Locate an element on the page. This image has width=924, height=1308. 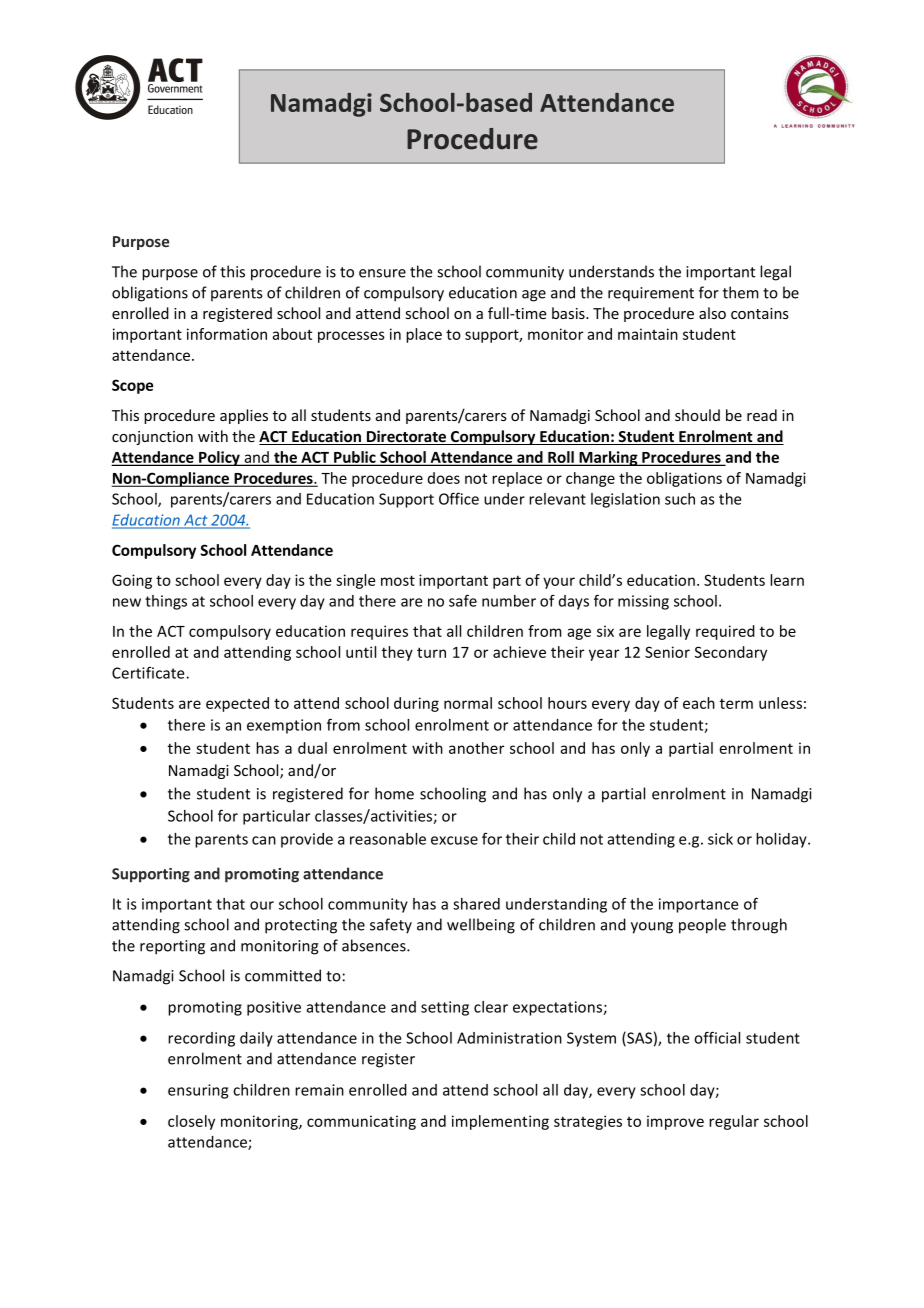
regular is located at coordinates (734, 1122).
